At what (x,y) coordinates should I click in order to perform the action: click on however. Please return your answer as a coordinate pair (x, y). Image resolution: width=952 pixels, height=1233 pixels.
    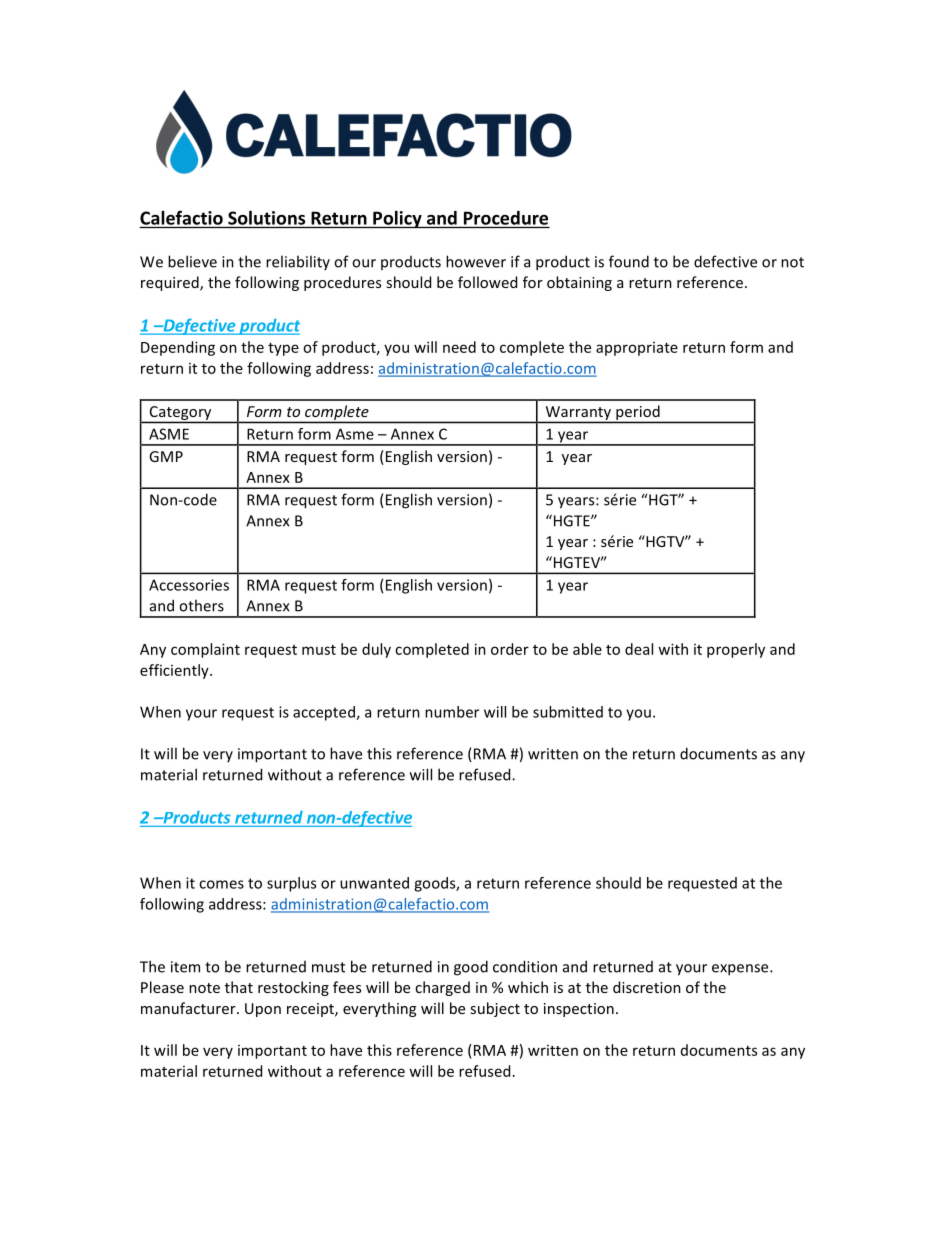
    Looking at the image, I should click on (476, 261).
